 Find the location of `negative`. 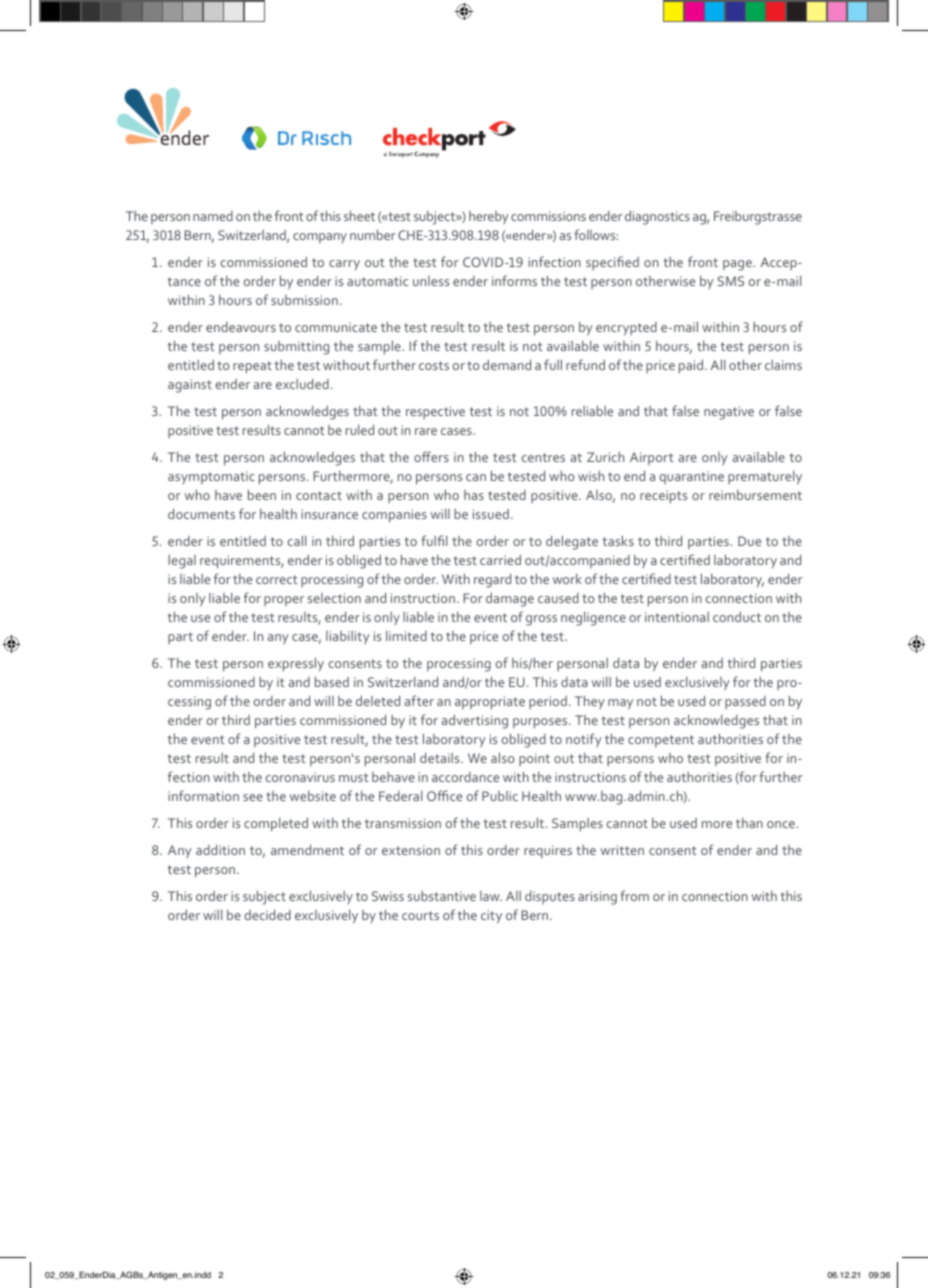

negative is located at coordinates (729, 413).
